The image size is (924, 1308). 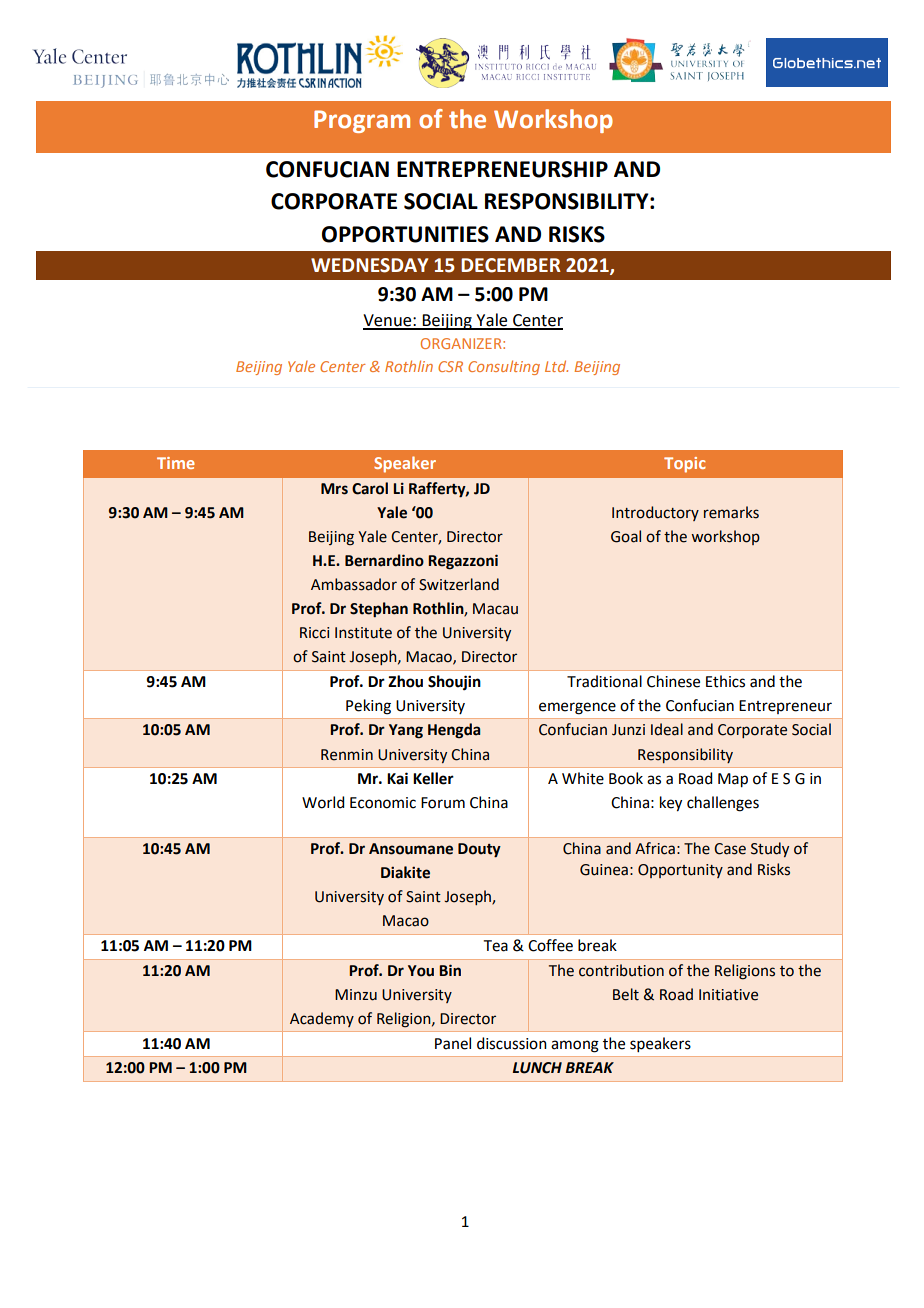 What do you see at coordinates (314, 633) in the screenshot?
I see `Ricci` at bounding box center [314, 633].
